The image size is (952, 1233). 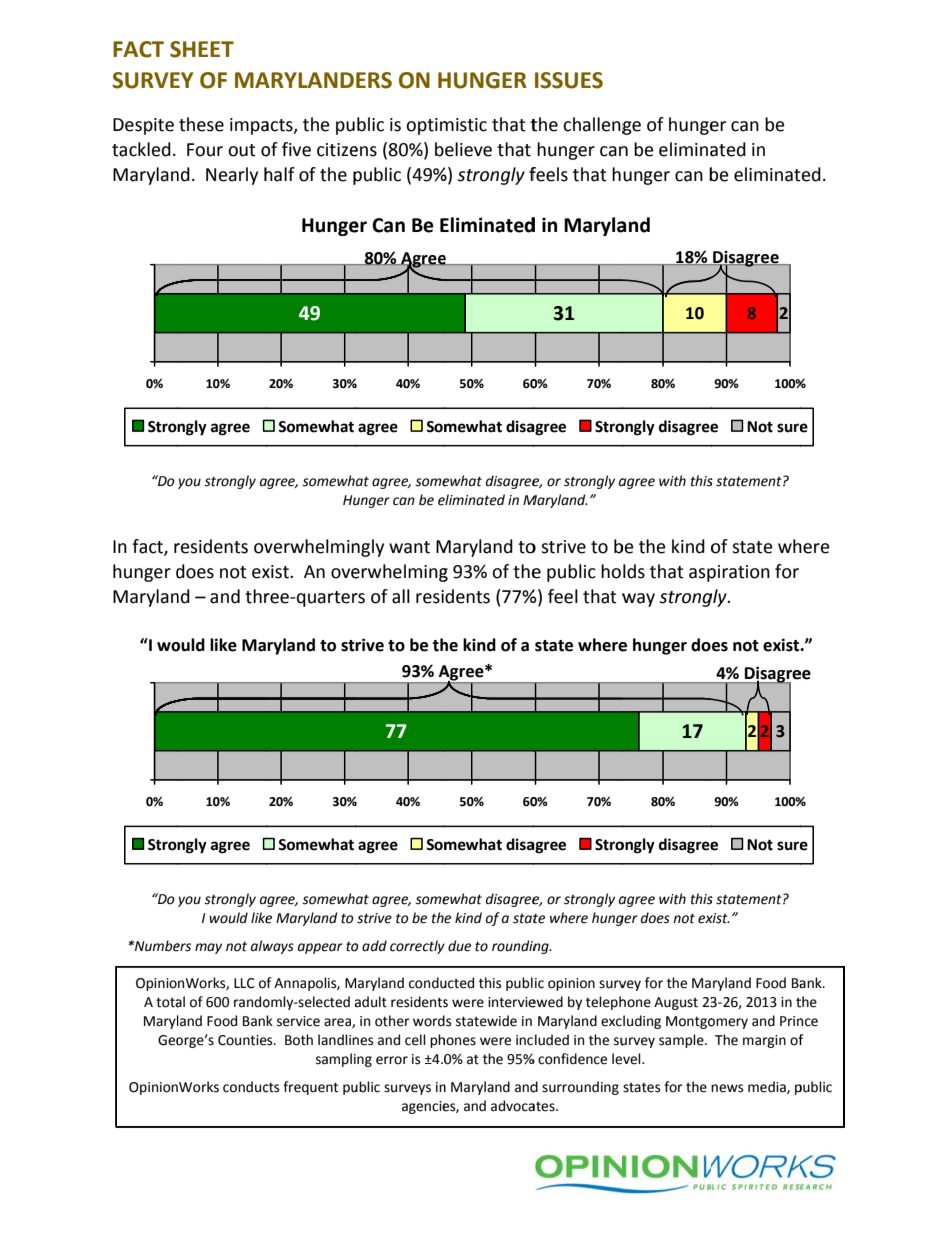 I want to click on August, so click(x=676, y=1003).
